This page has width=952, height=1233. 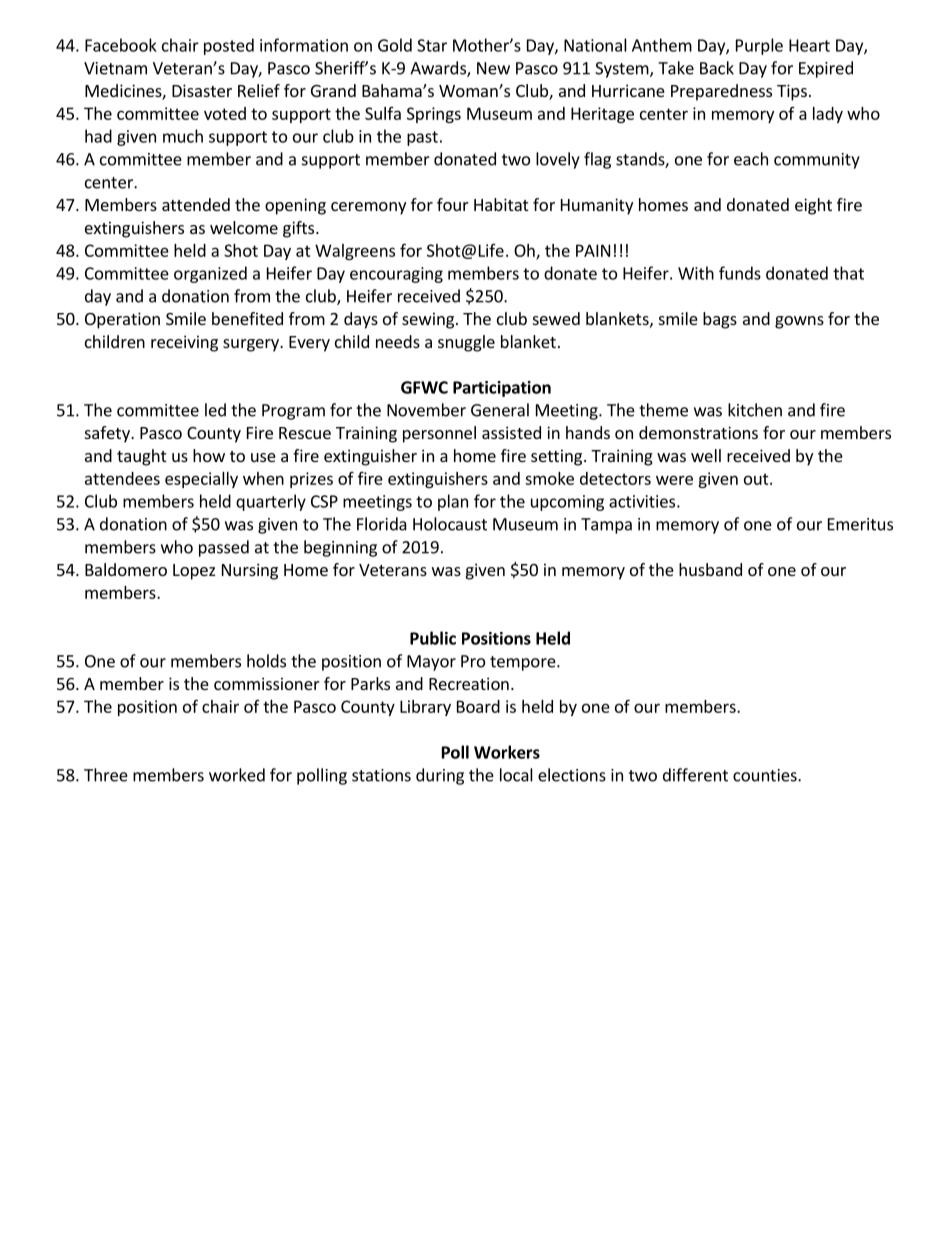 I want to click on husband, so click(x=710, y=569).
